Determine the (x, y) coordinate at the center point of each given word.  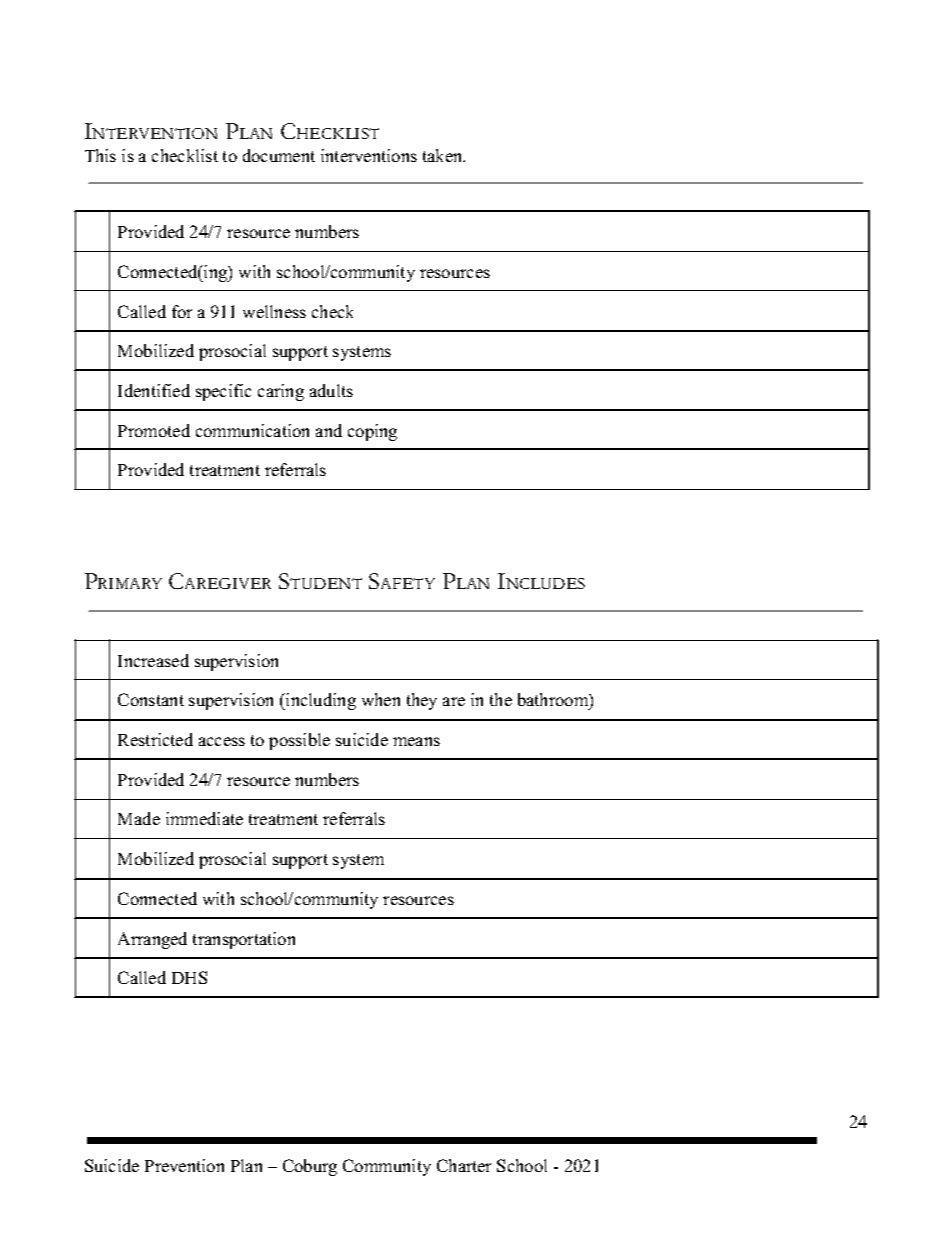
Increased (153, 660)
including (320, 701)
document (279, 155)
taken (444, 155)
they (422, 701)
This (100, 155)
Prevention (184, 1165)
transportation (244, 940)
